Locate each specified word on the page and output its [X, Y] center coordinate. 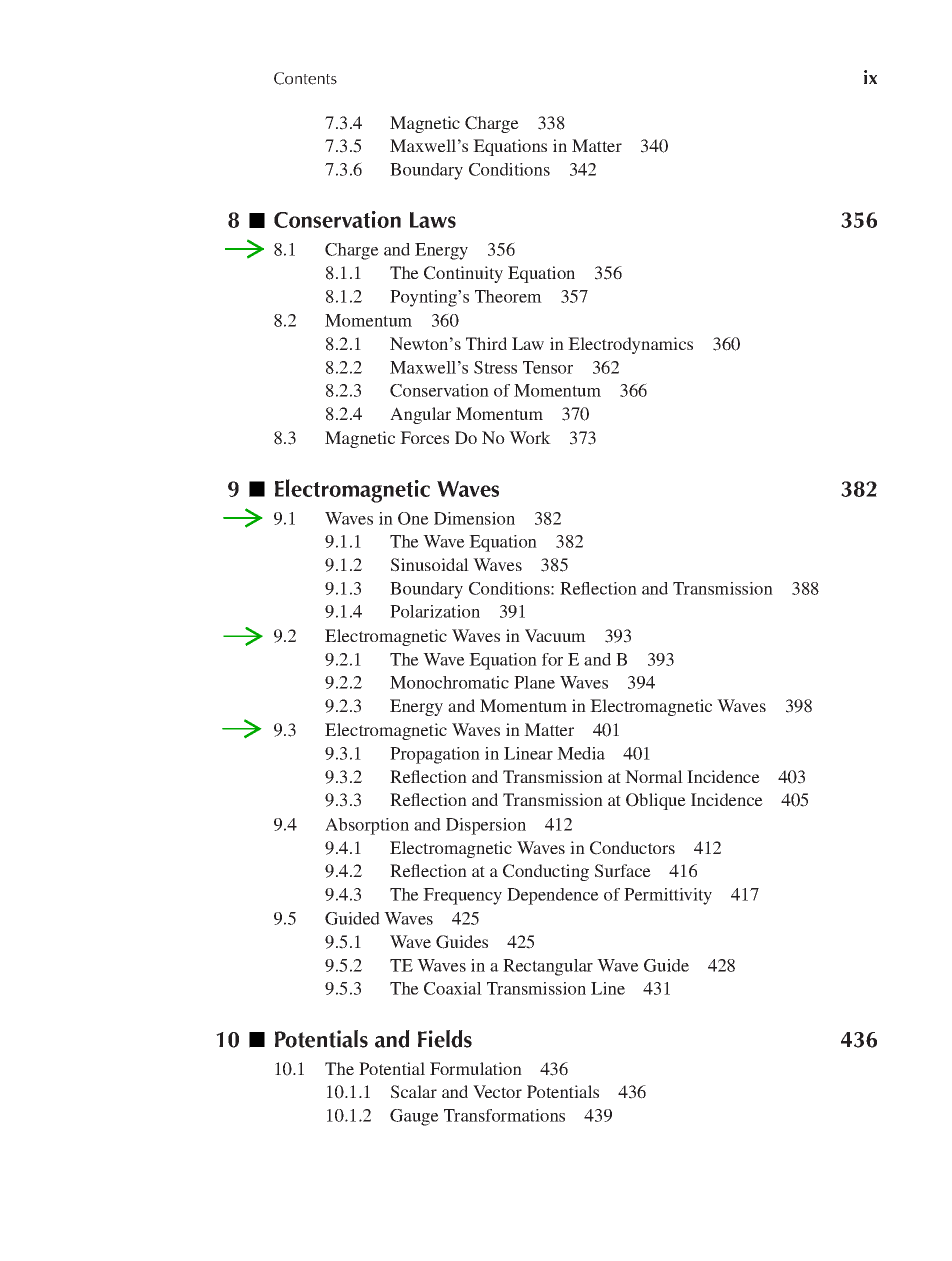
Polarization [435, 611]
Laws [433, 220]
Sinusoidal [430, 565]
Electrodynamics [630, 345]
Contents [305, 78]
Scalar [414, 1092]
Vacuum [555, 635]
